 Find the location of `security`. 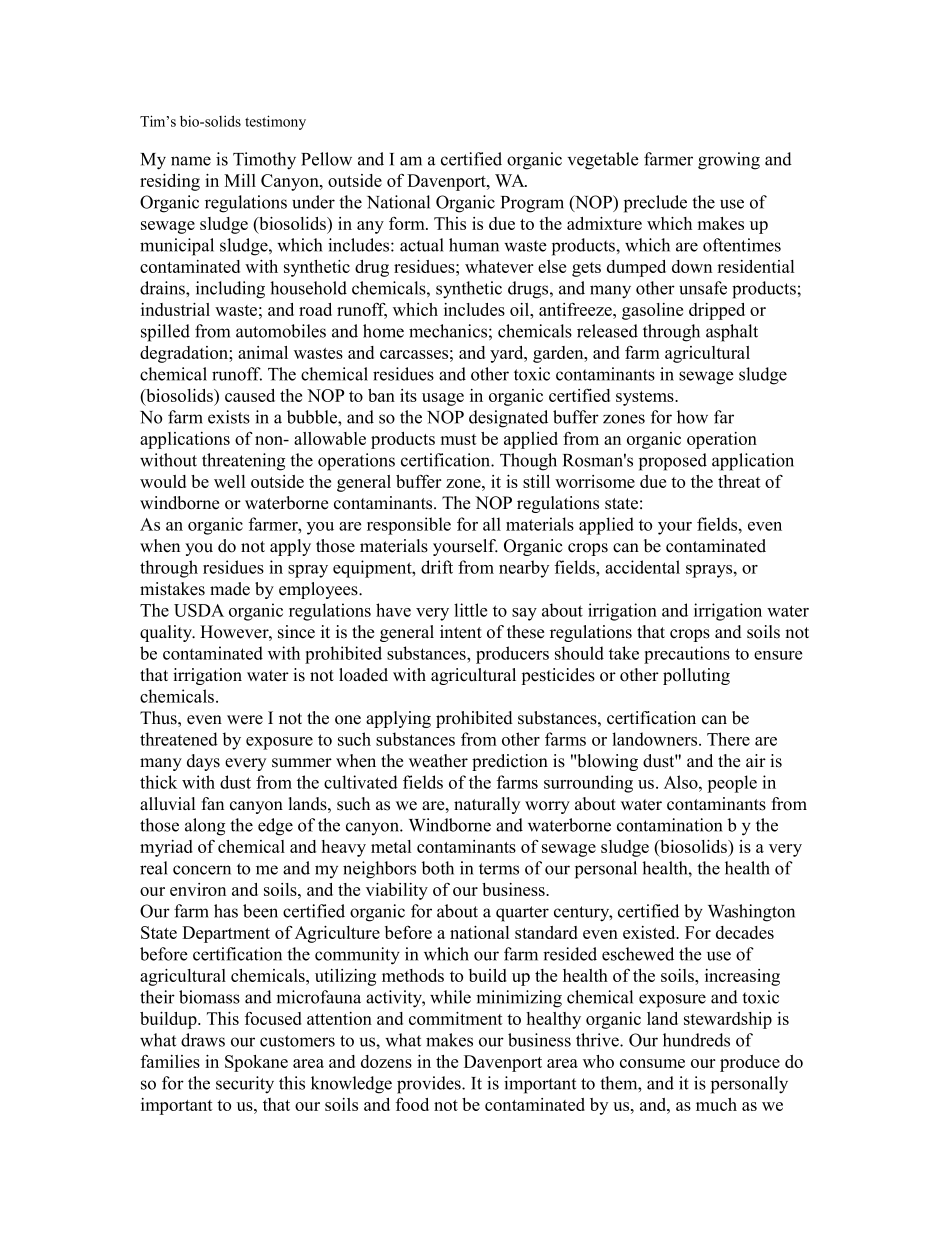

security is located at coordinates (245, 1085).
